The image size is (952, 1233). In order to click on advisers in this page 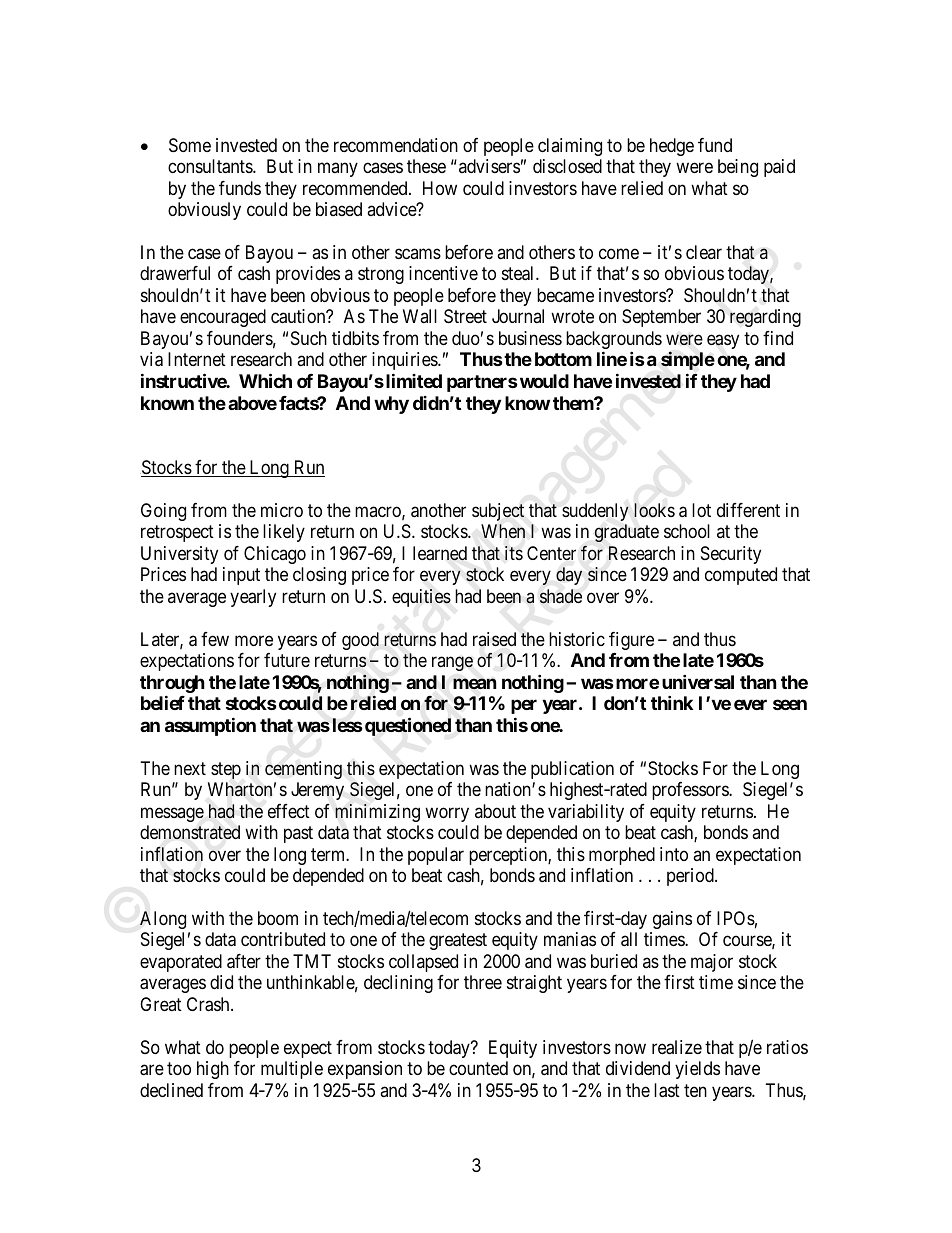, I will do `click(489, 166)`.
